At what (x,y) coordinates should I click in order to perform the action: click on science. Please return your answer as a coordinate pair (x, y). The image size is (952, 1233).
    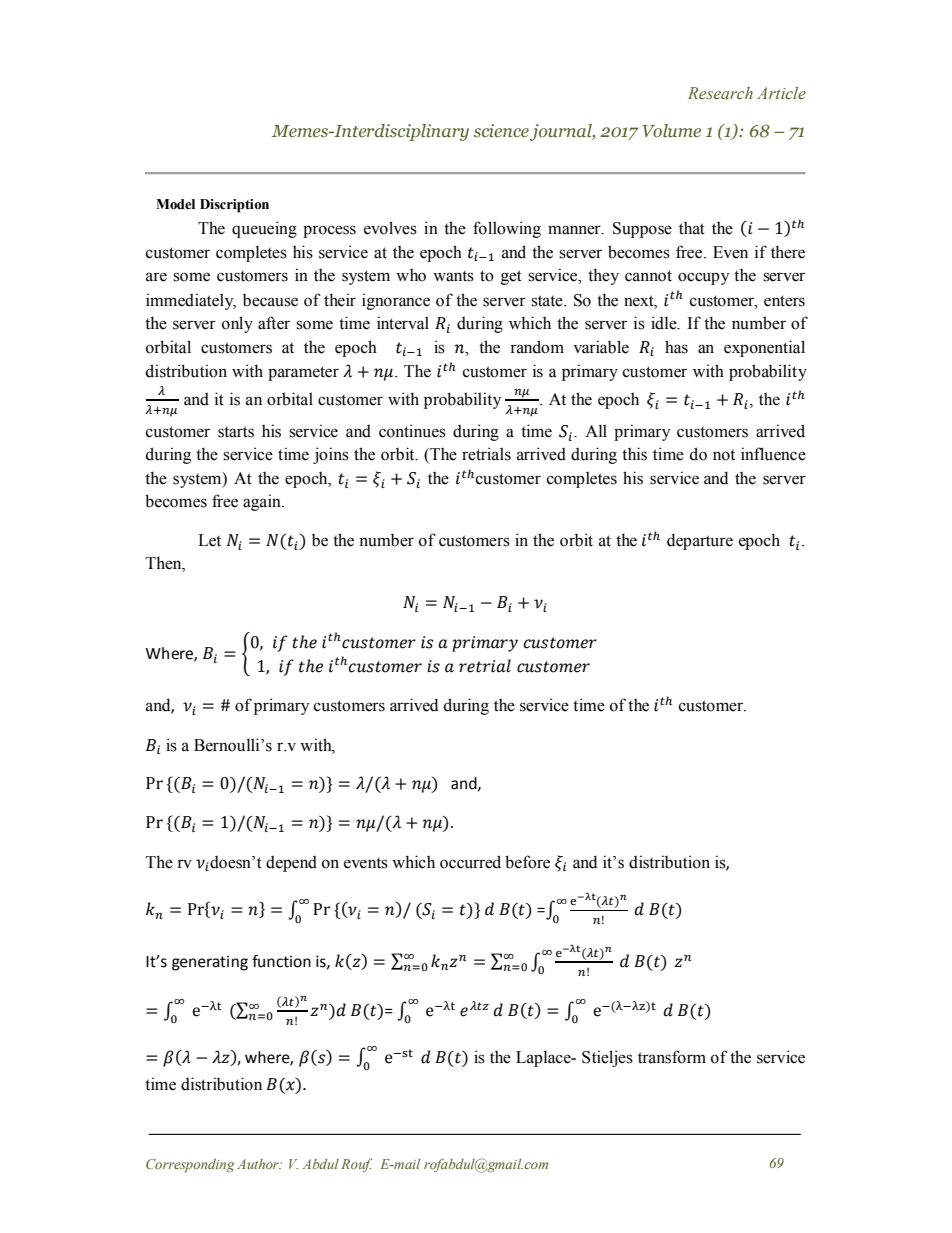
    Looking at the image, I should click on (501, 131).
